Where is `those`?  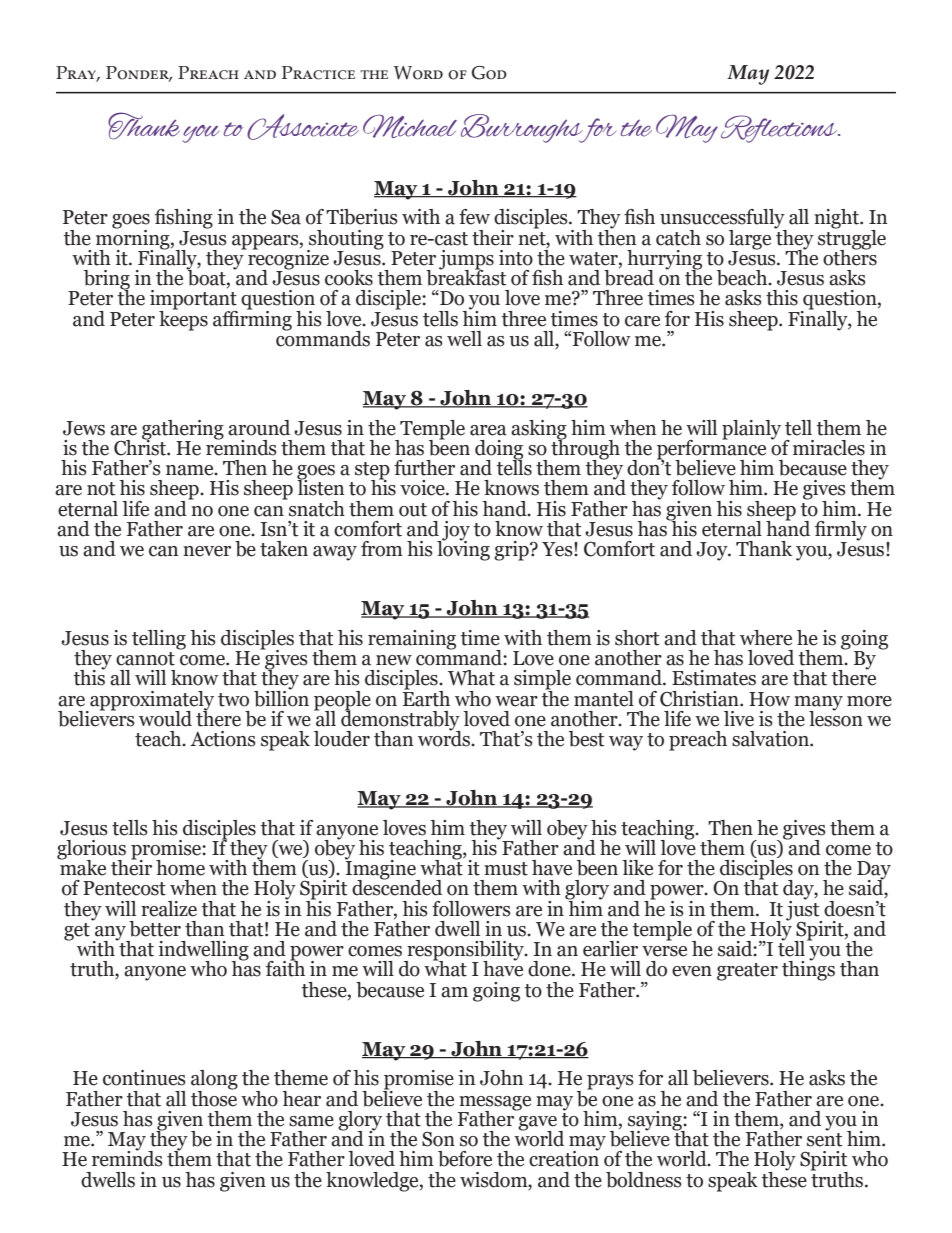 those is located at coordinates (214, 1097).
